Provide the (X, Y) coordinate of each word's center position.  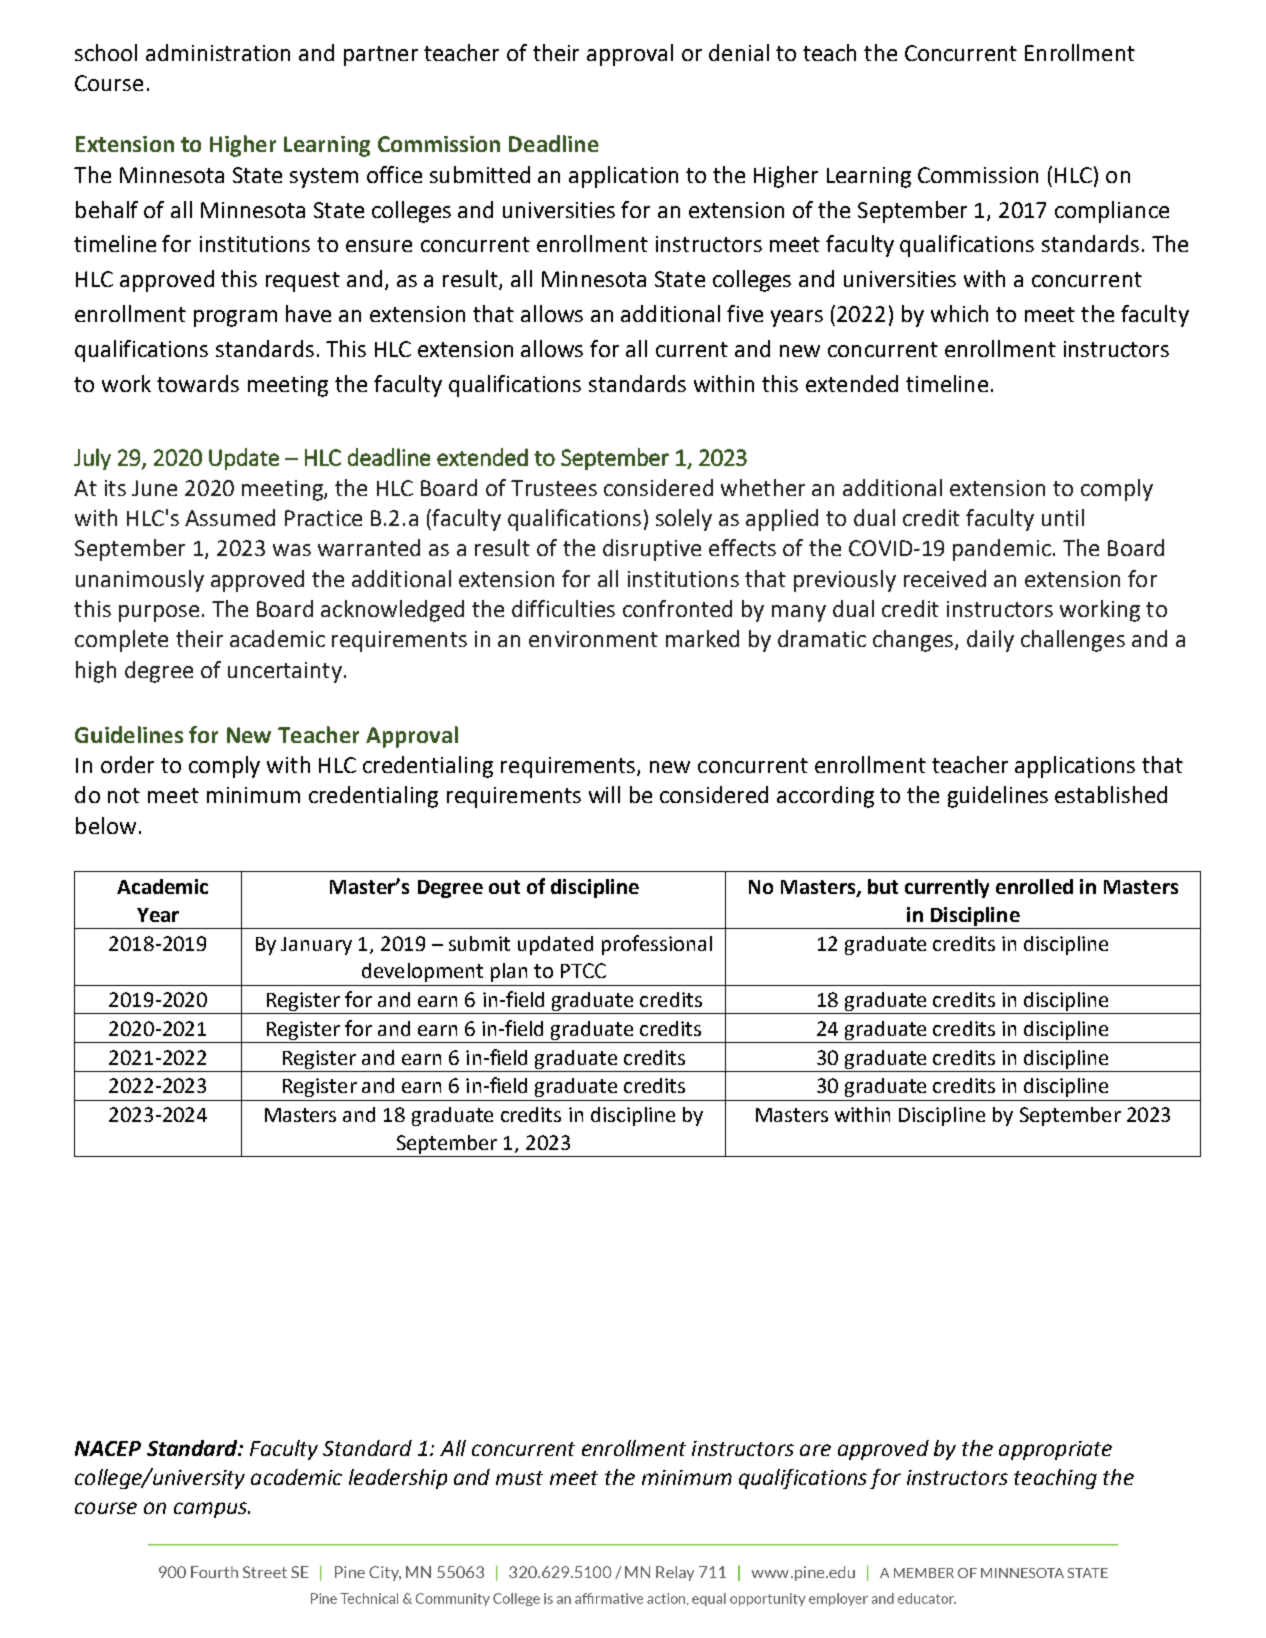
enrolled (1034, 886)
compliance (1112, 212)
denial (739, 52)
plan (509, 972)
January (316, 946)
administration (218, 52)
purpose (159, 613)
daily (990, 641)
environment (593, 639)
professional (657, 945)
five (745, 313)
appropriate (1055, 1450)
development (422, 972)
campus (211, 1510)
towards (198, 383)
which (959, 313)
